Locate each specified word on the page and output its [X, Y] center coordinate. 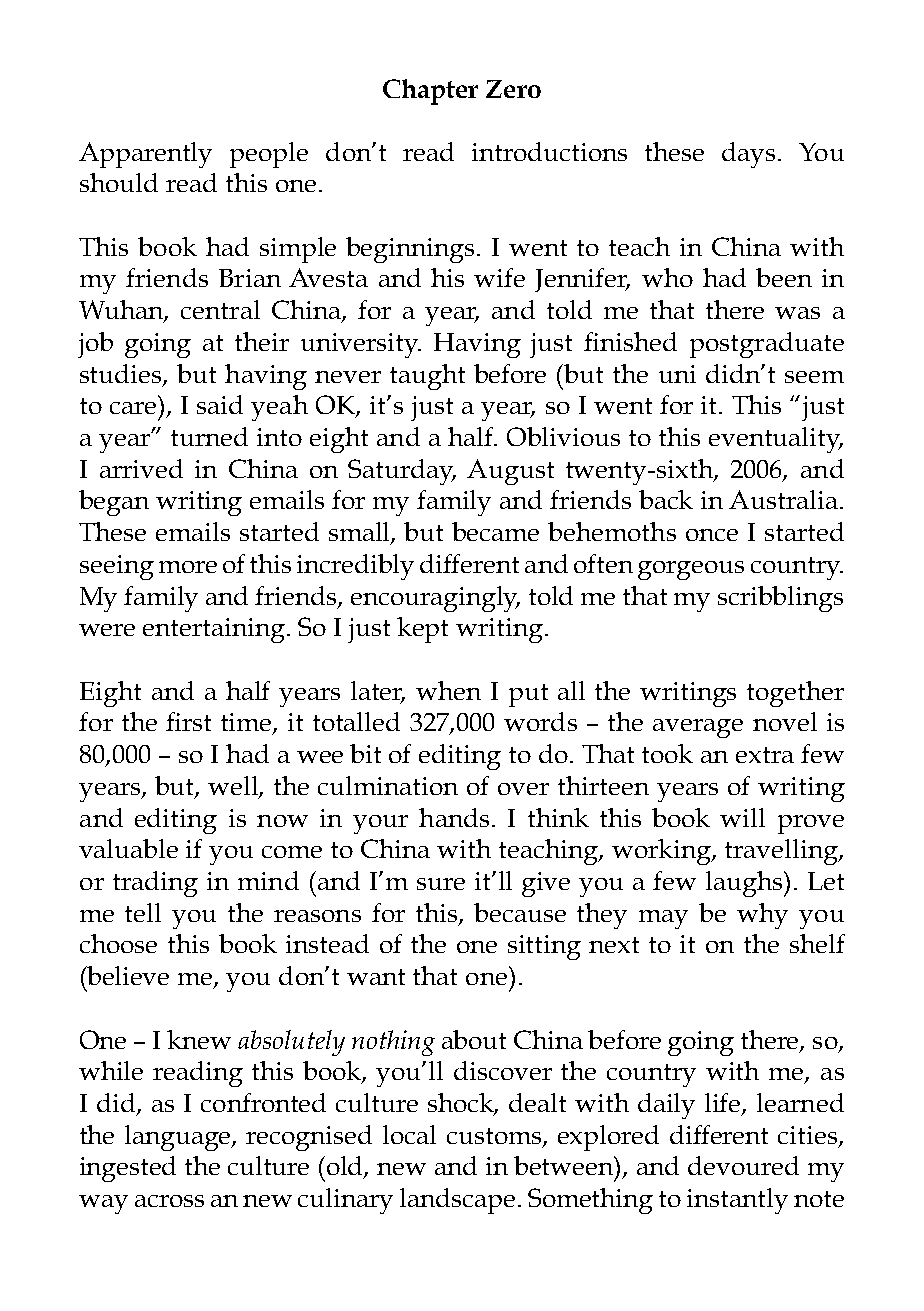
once [712, 535]
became [495, 531]
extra [765, 755]
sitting [544, 947]
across [169, 1201]
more [188, 567]
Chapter [430, 92]
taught [427, 377]
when [448, 690]
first [188, 721]
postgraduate [767, 345]
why [762, 916]
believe [127, 975]
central [220, 309]
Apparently [145, 155]
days [748, 155]
